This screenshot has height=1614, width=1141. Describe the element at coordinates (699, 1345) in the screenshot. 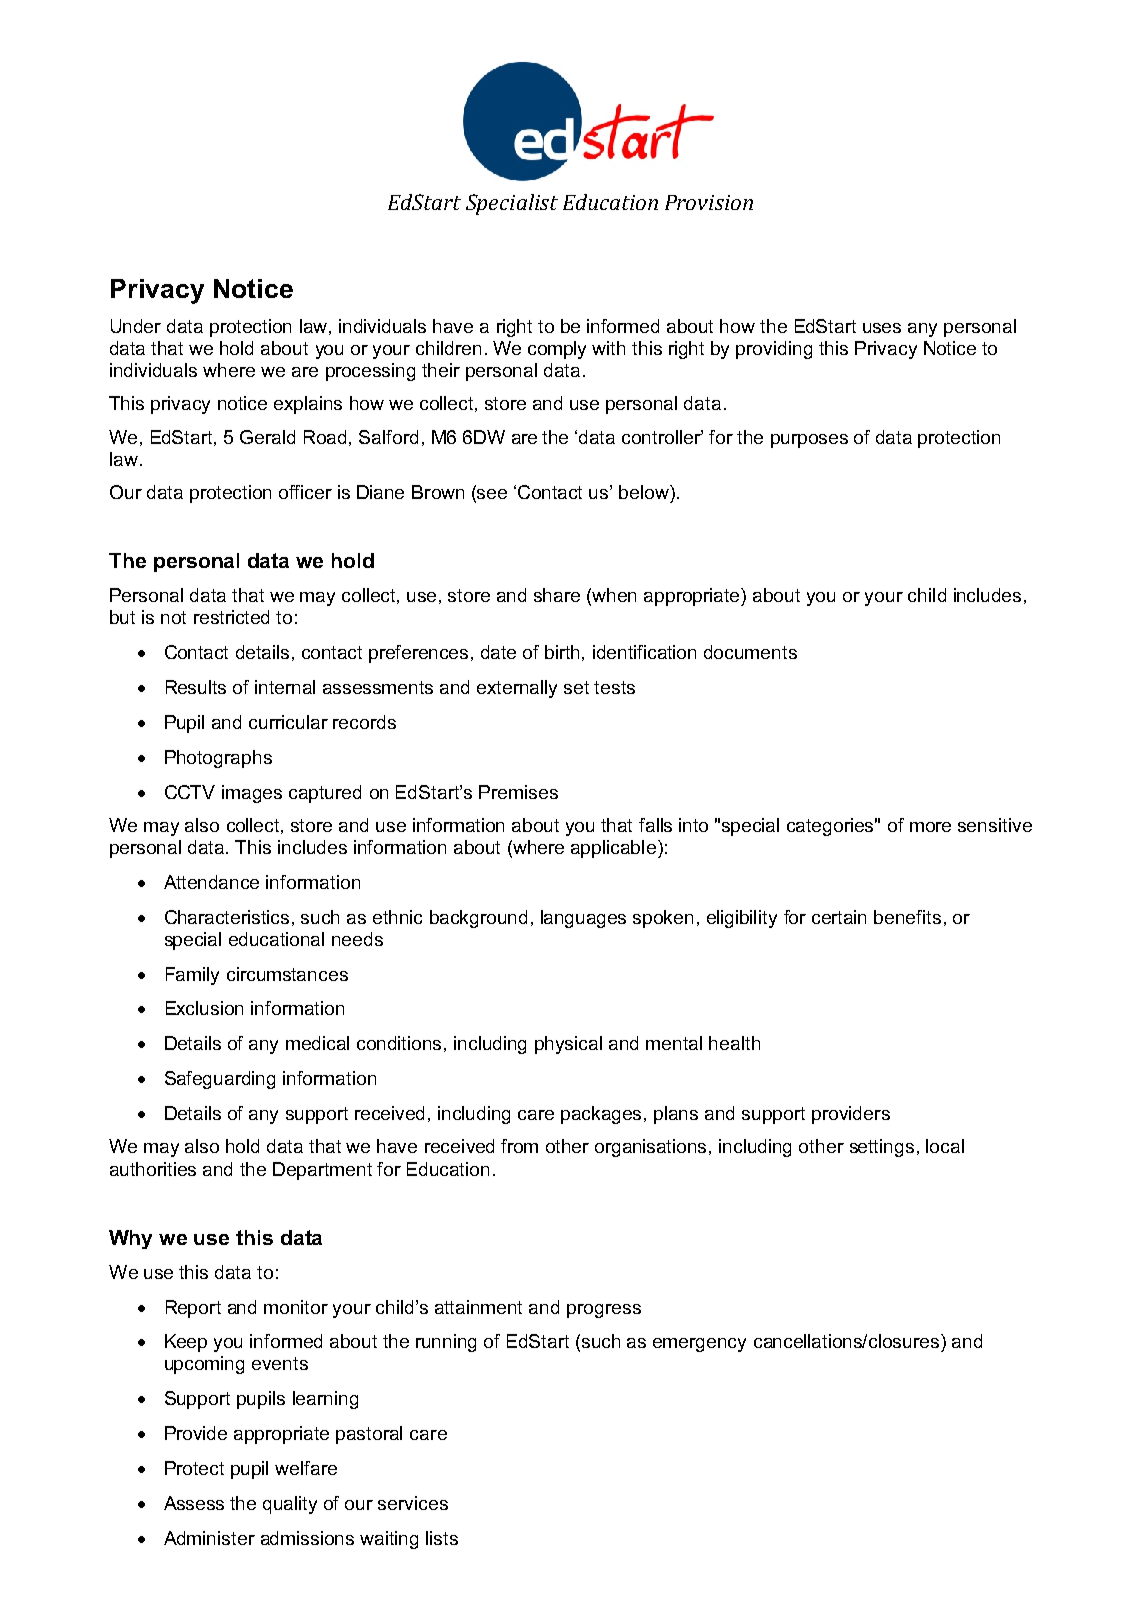

I see `emergency` at that location.
